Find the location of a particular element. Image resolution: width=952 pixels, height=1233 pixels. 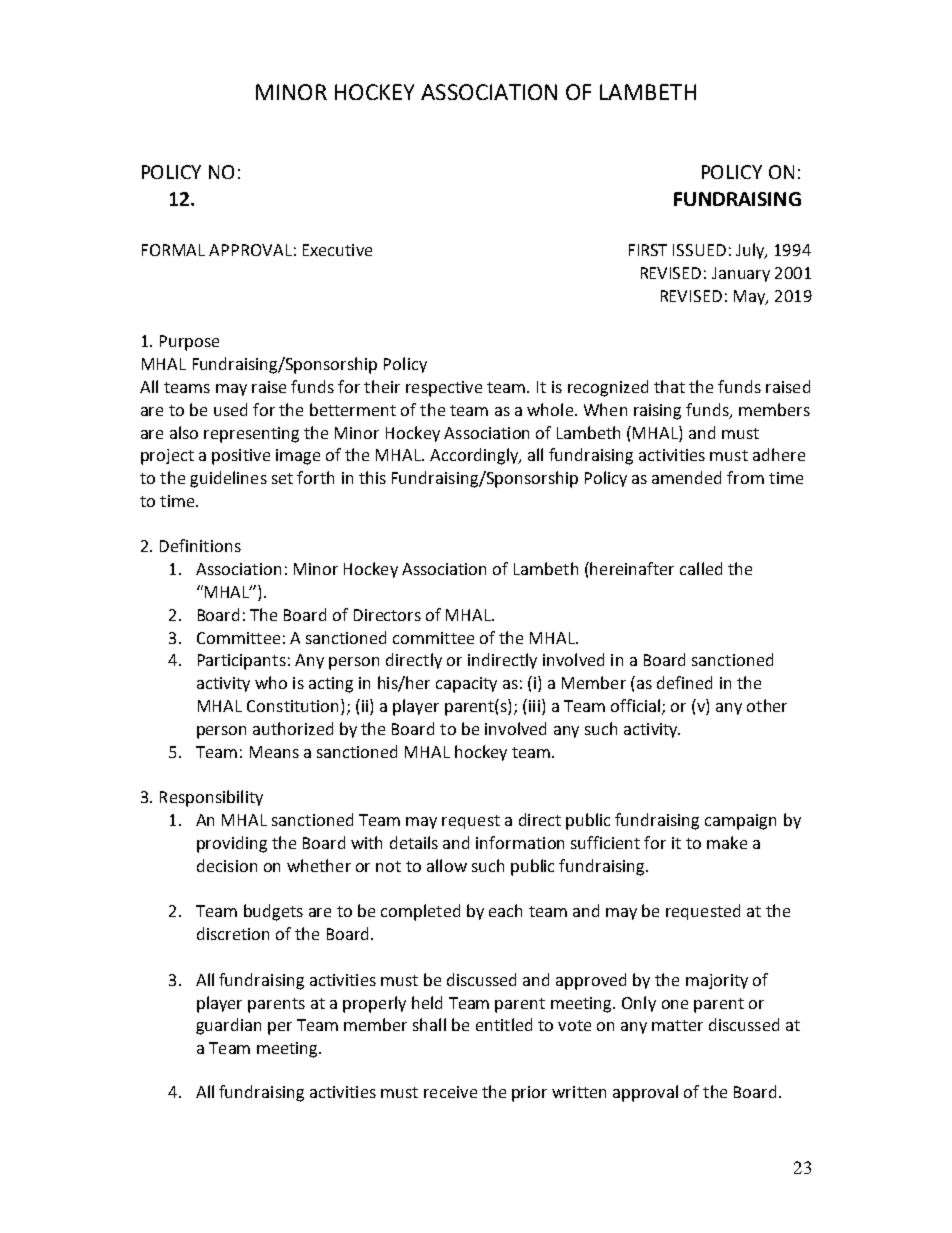

matter is located at coordinates (677, 1025).
